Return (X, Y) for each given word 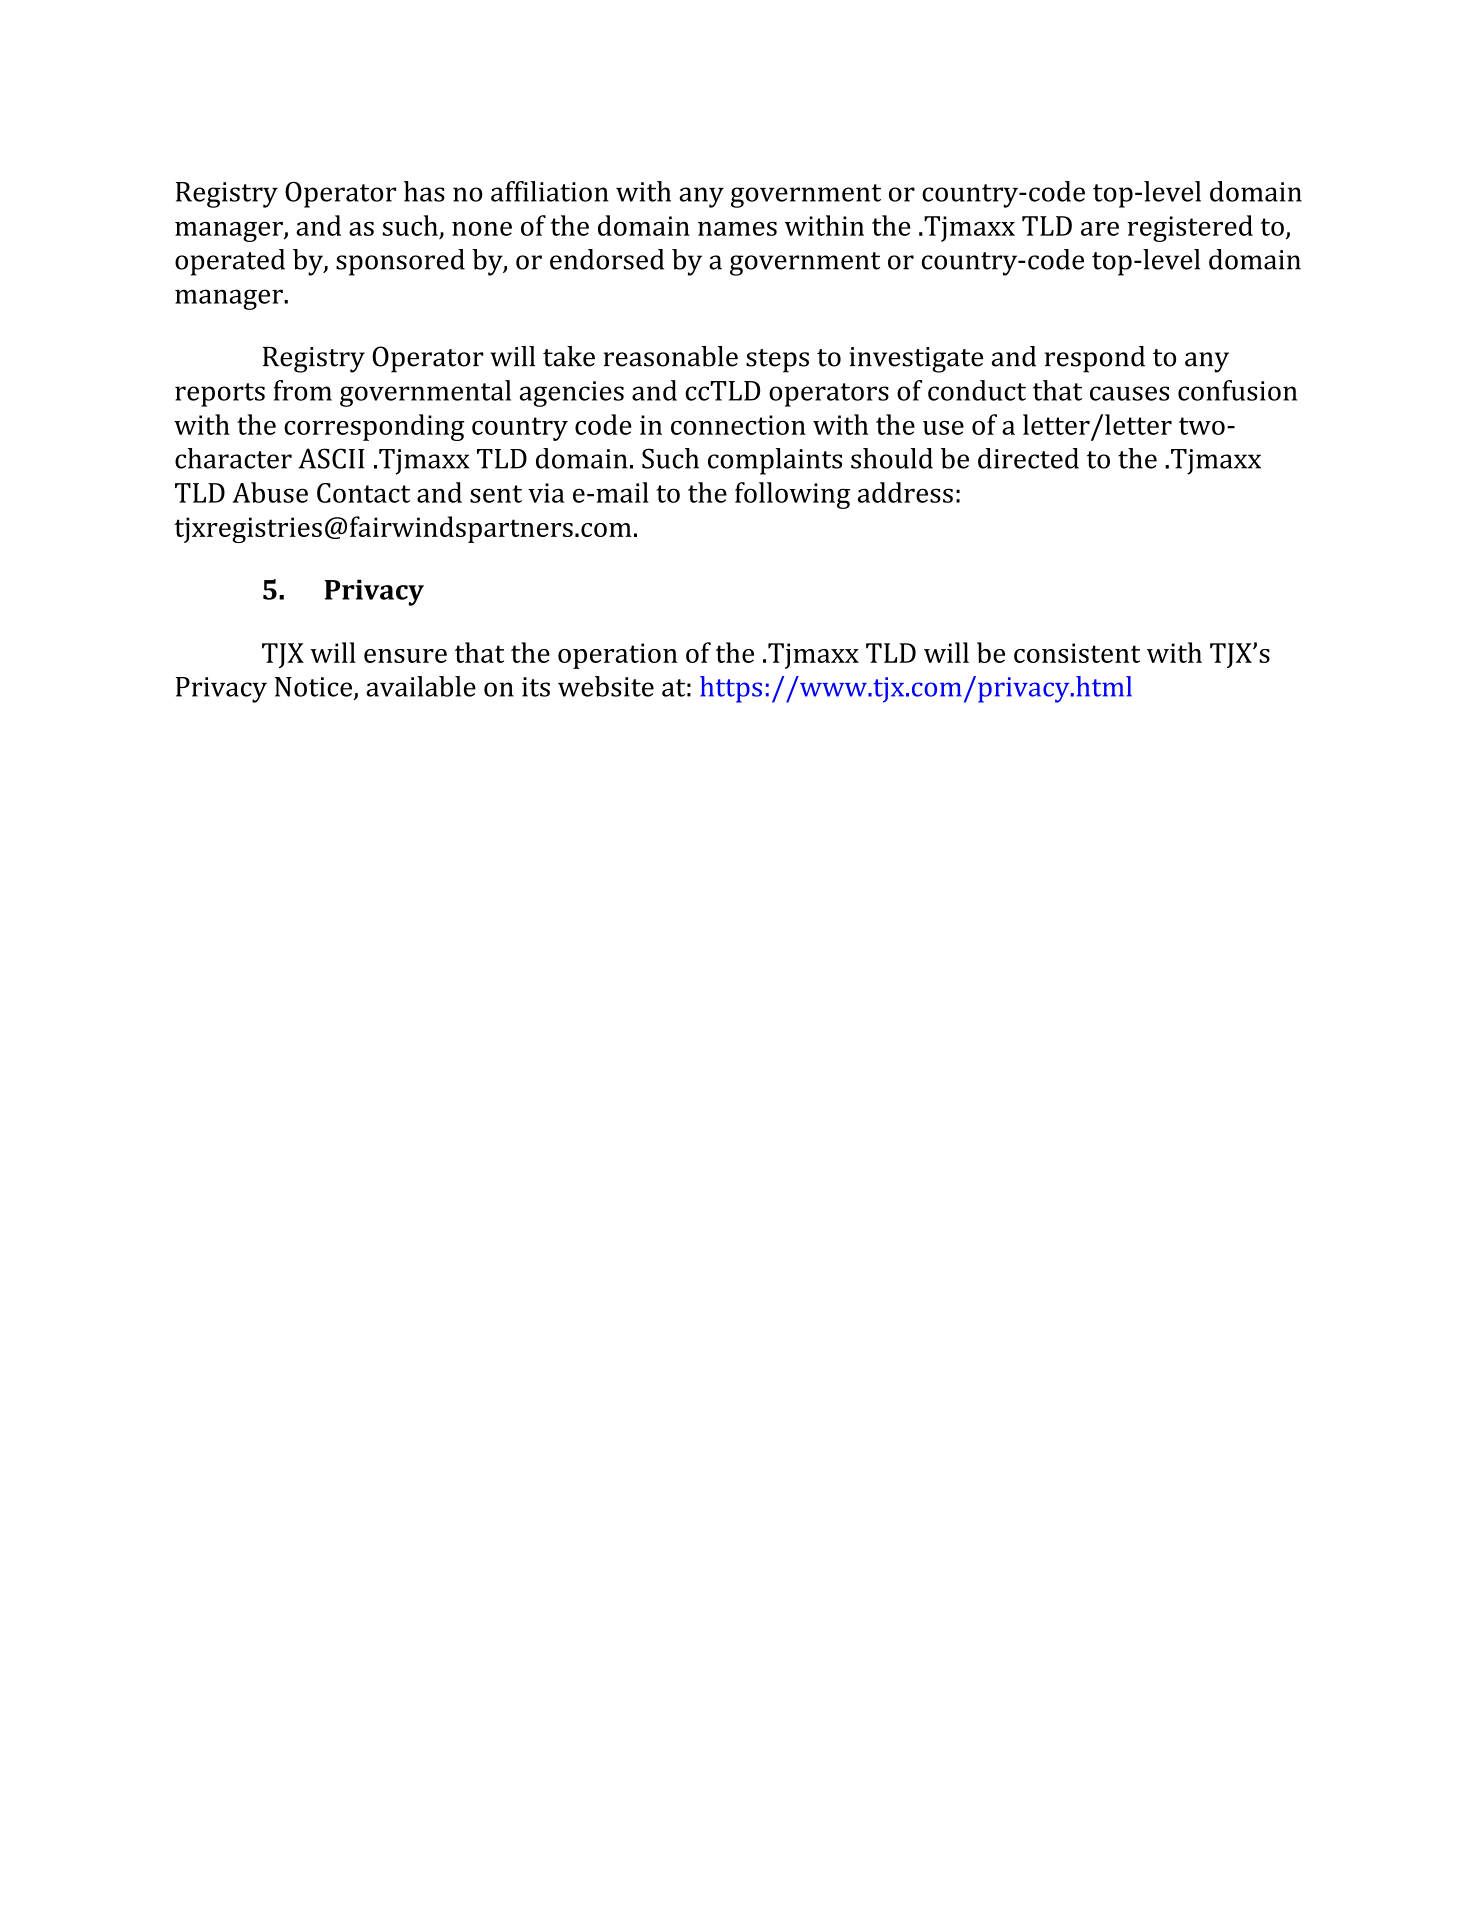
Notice (315, 688)
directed (1028, 458)
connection (738, 425)
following (792, 495)
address (905, 492)
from (303, 390)
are (1100, 229)
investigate (916, 360)
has (424, 191)
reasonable (671, 356)
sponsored (400, 262)
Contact (363, 493)
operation (618, 656)
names (737, 229)
